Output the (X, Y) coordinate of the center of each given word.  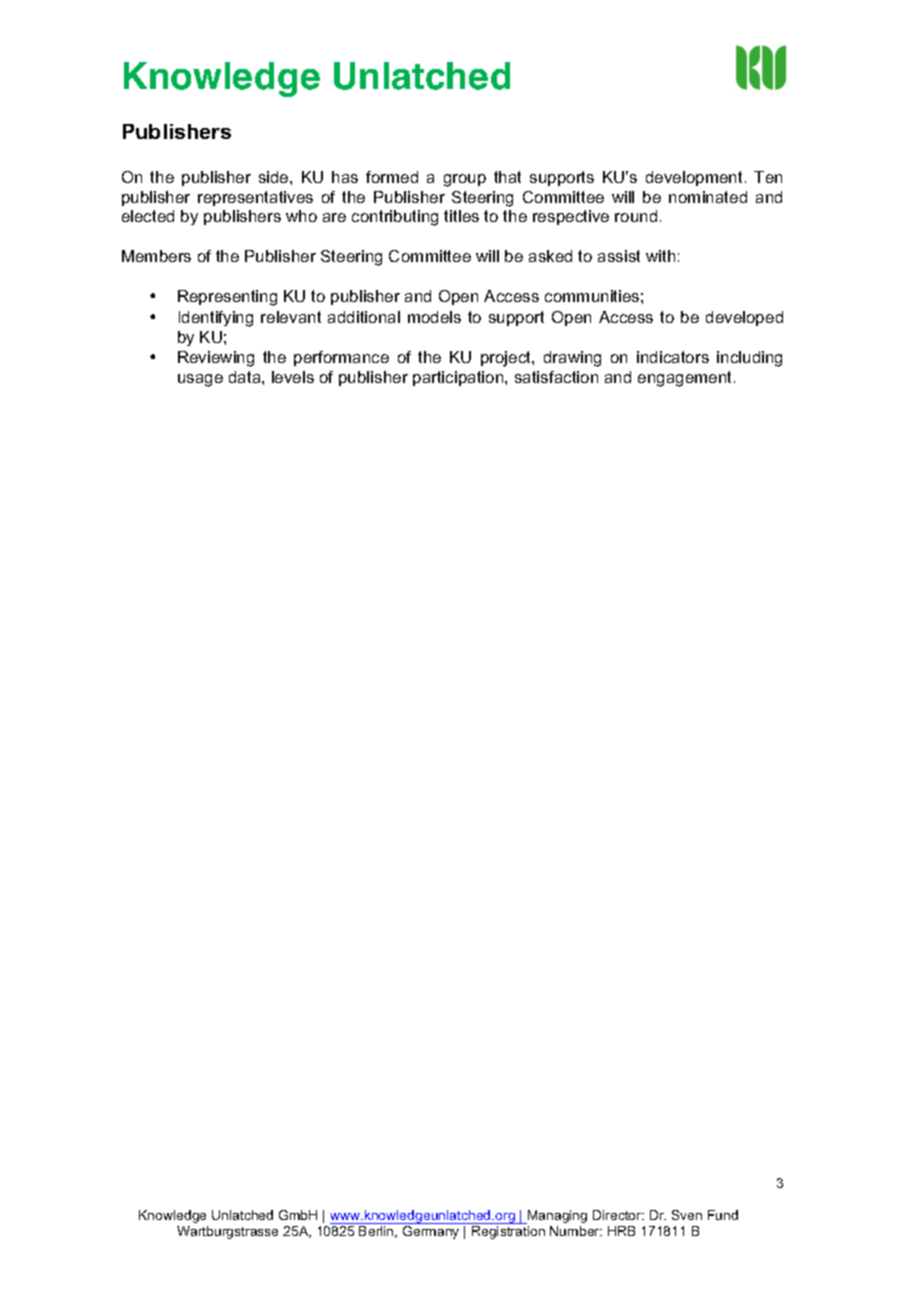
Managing (556, 1217)
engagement (686, 379)
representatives (255, 198)
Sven (687, 1215)
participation (459, 378)
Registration (508, 1232)
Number (576, 1231)
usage (200, 380)
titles (461, 216)
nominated (708, 197)
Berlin (377, 1232)
